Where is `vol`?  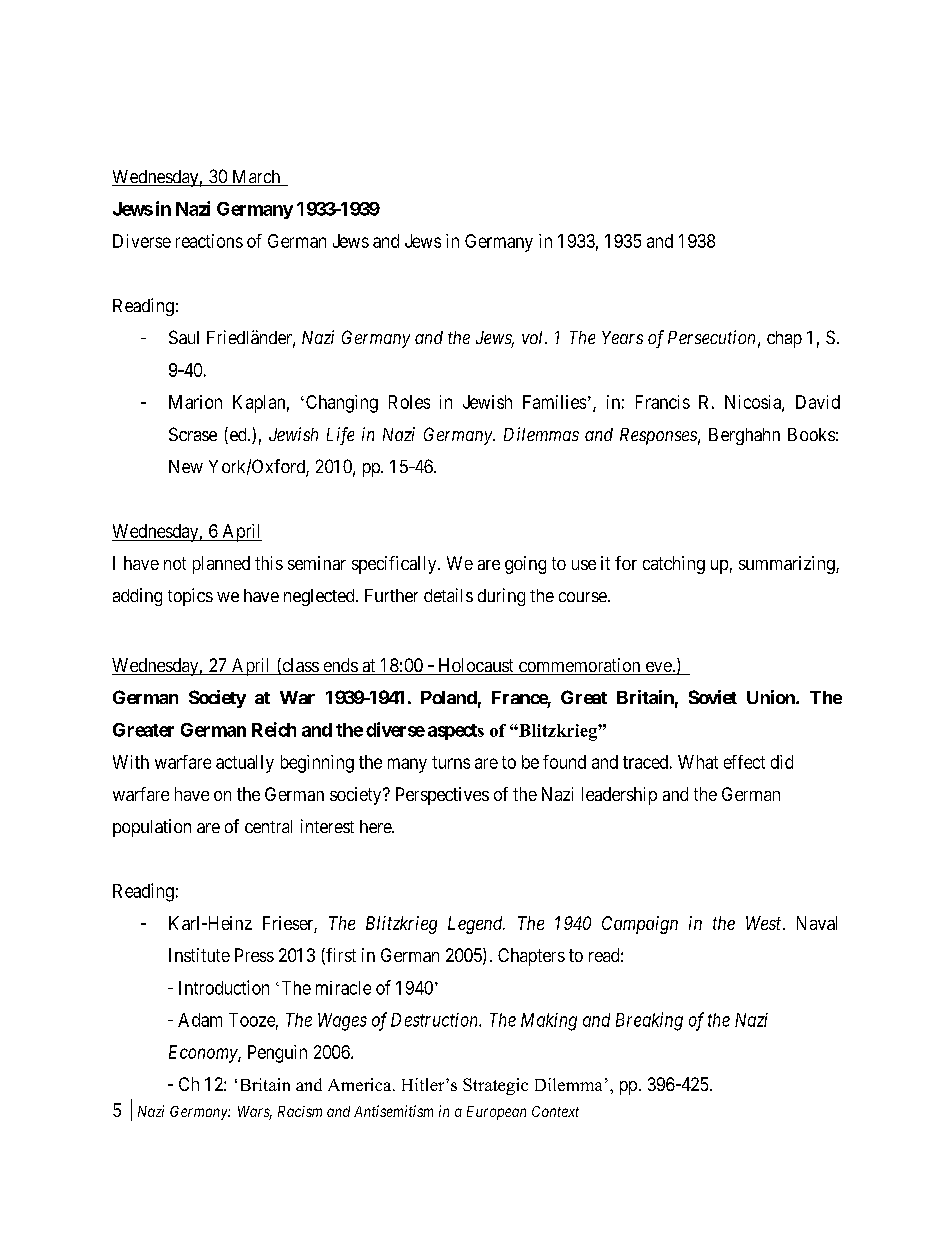
vol is located at coordinates (534, 337).
